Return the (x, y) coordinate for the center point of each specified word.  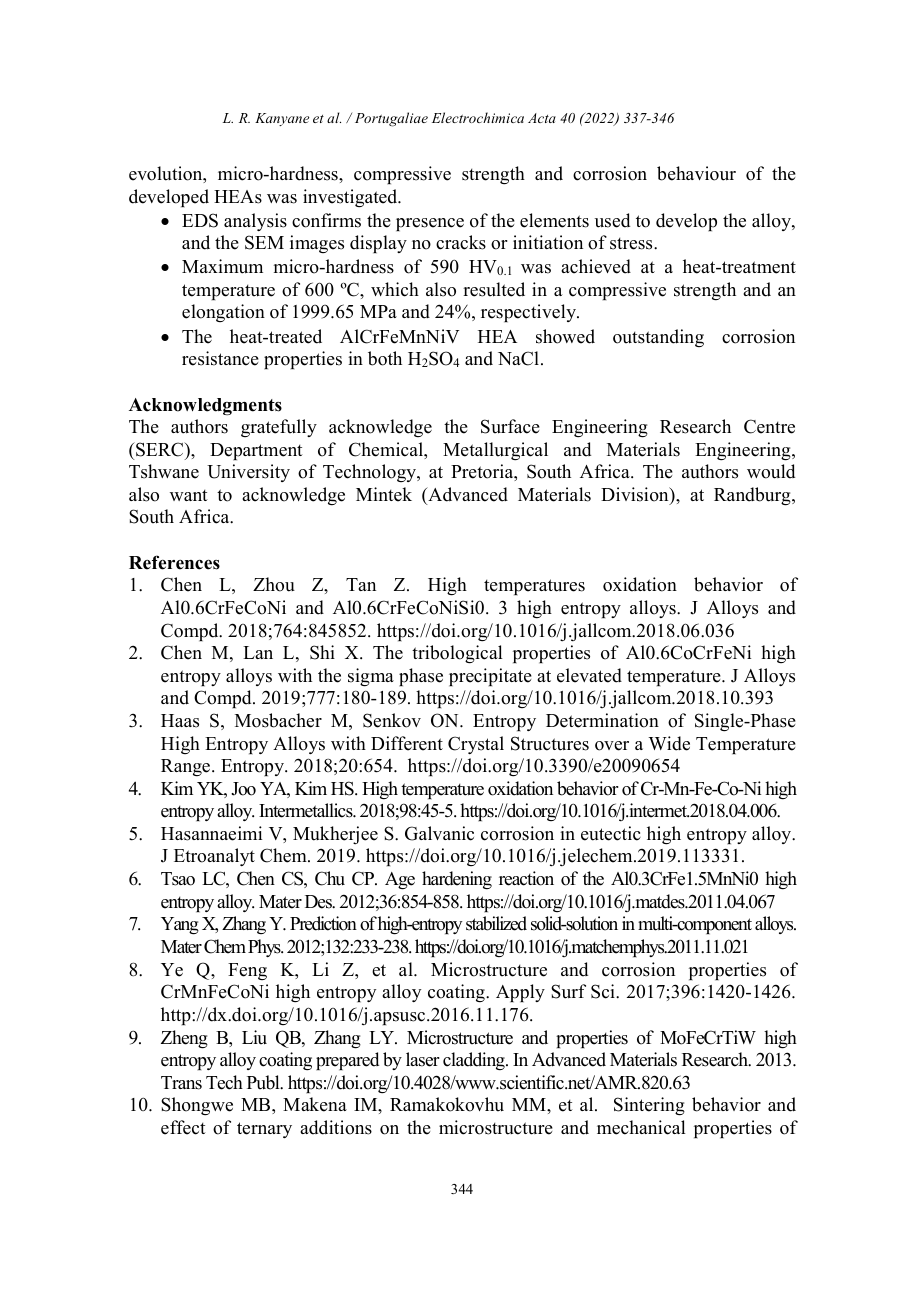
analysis (255, 222)
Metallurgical (495, 451)
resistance (220, 358)
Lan (258, 652)
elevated (589, 675)
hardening (457, 880)
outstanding (658, 338)
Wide (669, 743)
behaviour (696, 173)
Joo (243, 789)
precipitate (490, 677)
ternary (264, 1130)
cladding (475, 1061)
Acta (542, 118)
